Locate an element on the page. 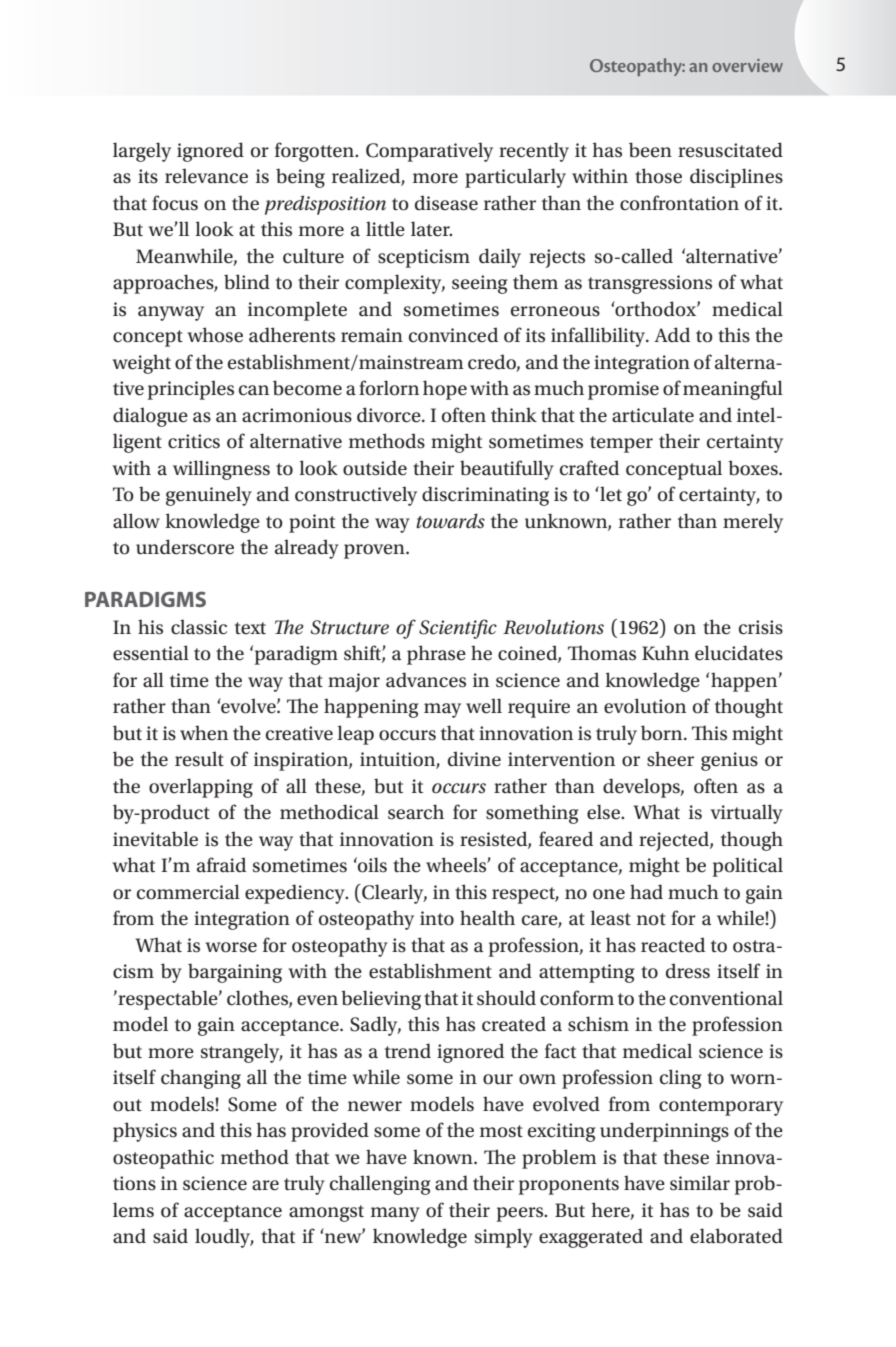 The width and height of the document is (896, 1347). many is located at coordinates (395, 1214).
